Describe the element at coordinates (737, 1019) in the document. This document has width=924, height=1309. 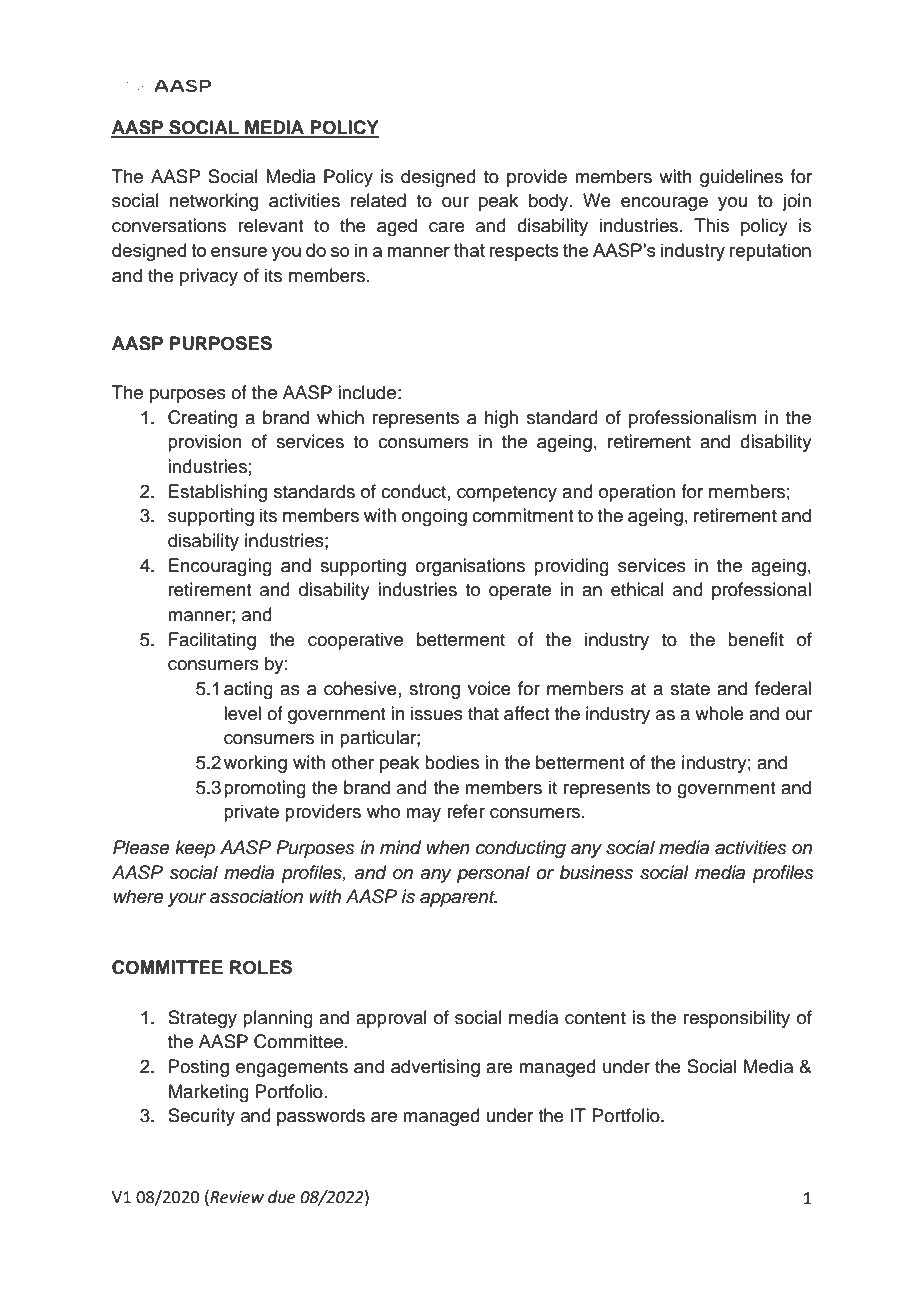
I see `responsibility` at that location.
